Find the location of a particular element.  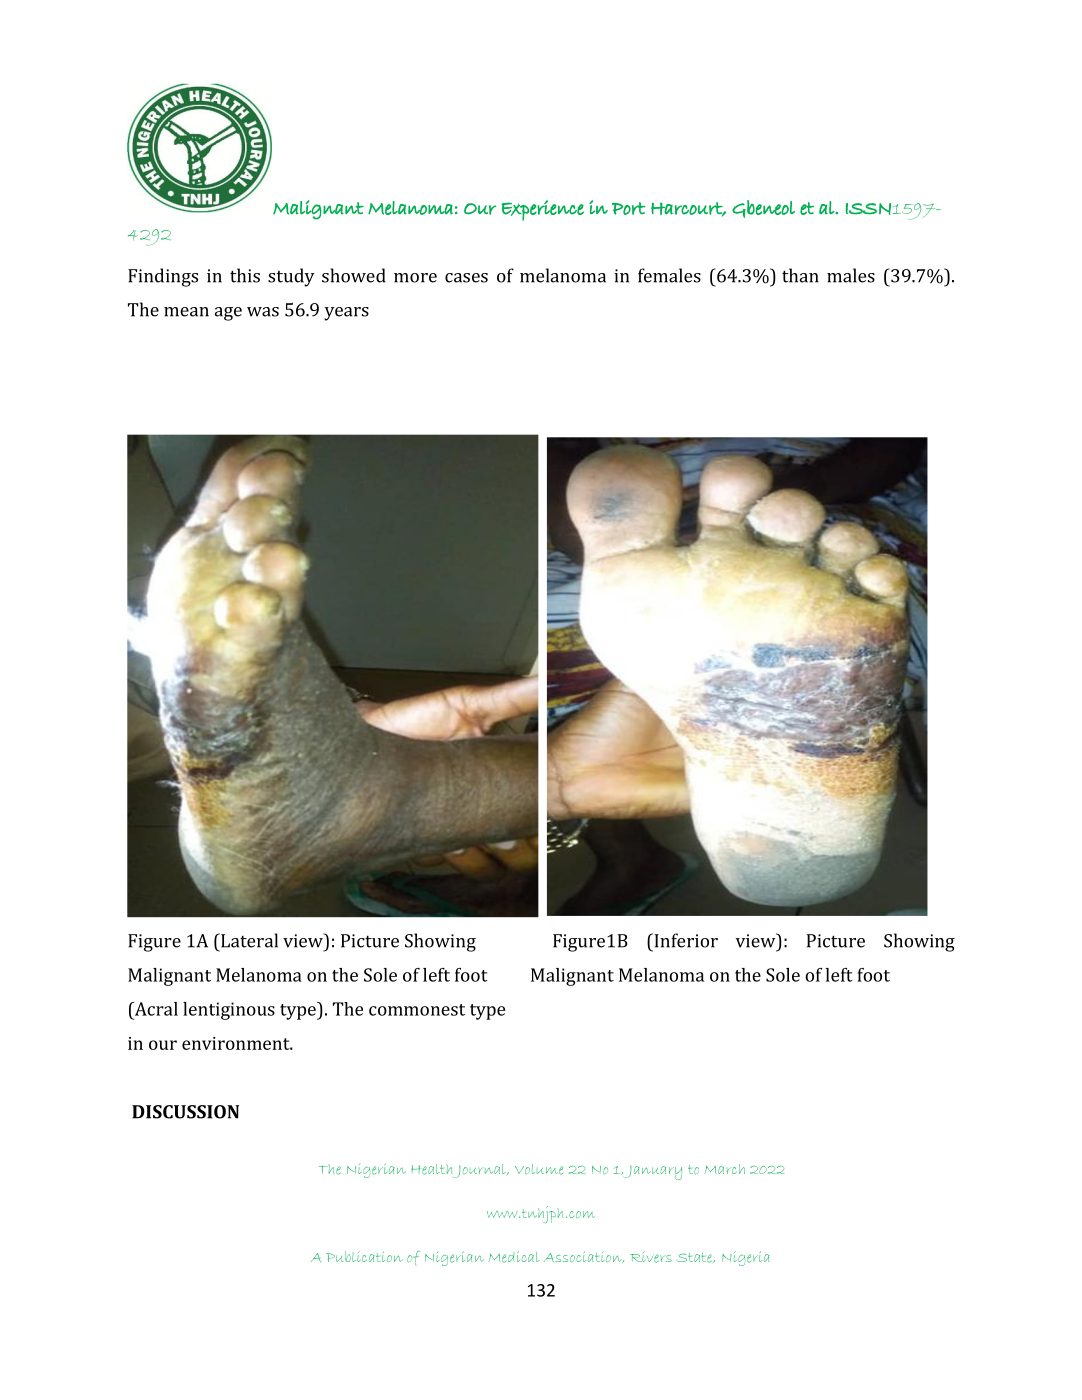

than is located at coordinates (800, 275).
